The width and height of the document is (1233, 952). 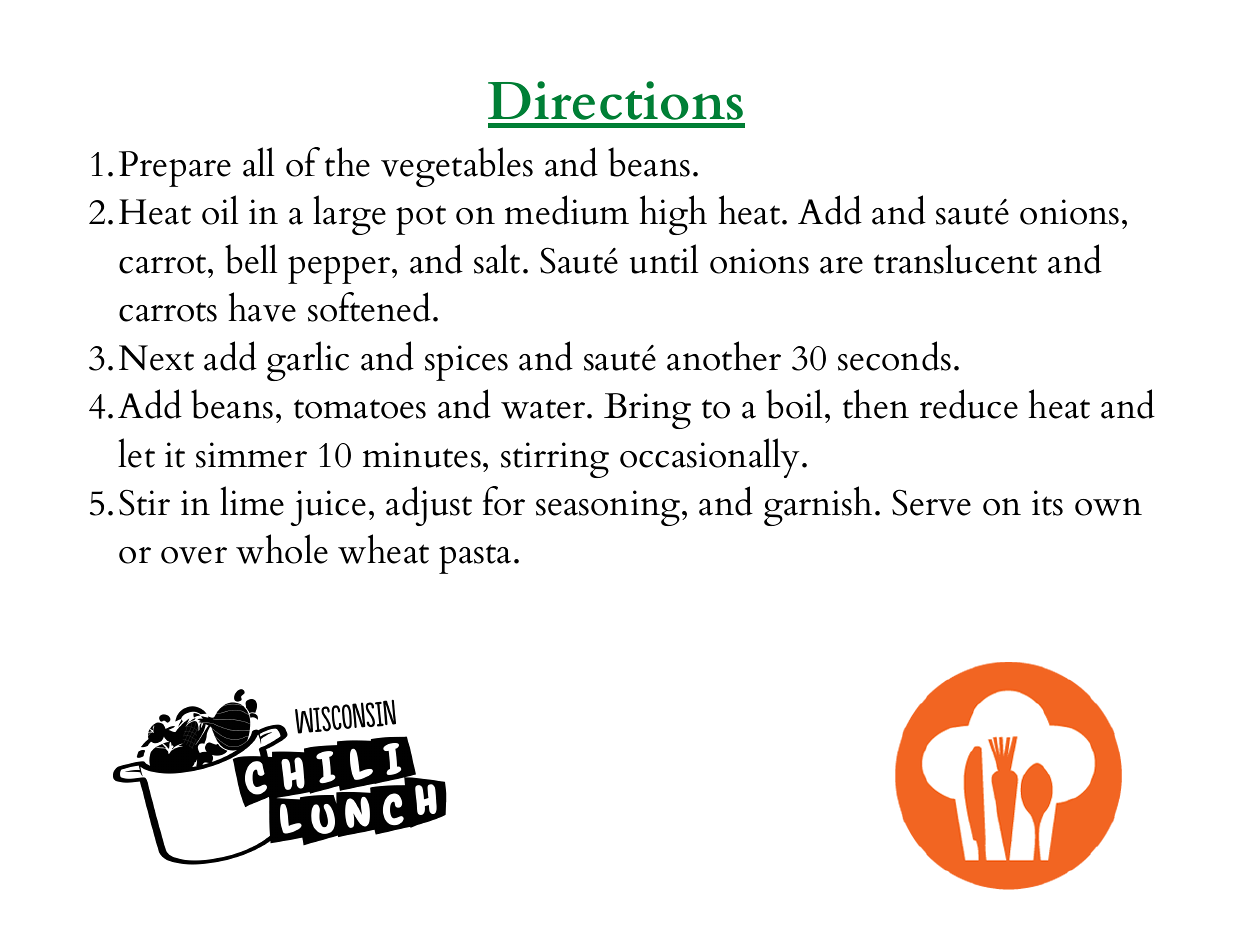 I want to click on whole, so click(x=282, y=549).
